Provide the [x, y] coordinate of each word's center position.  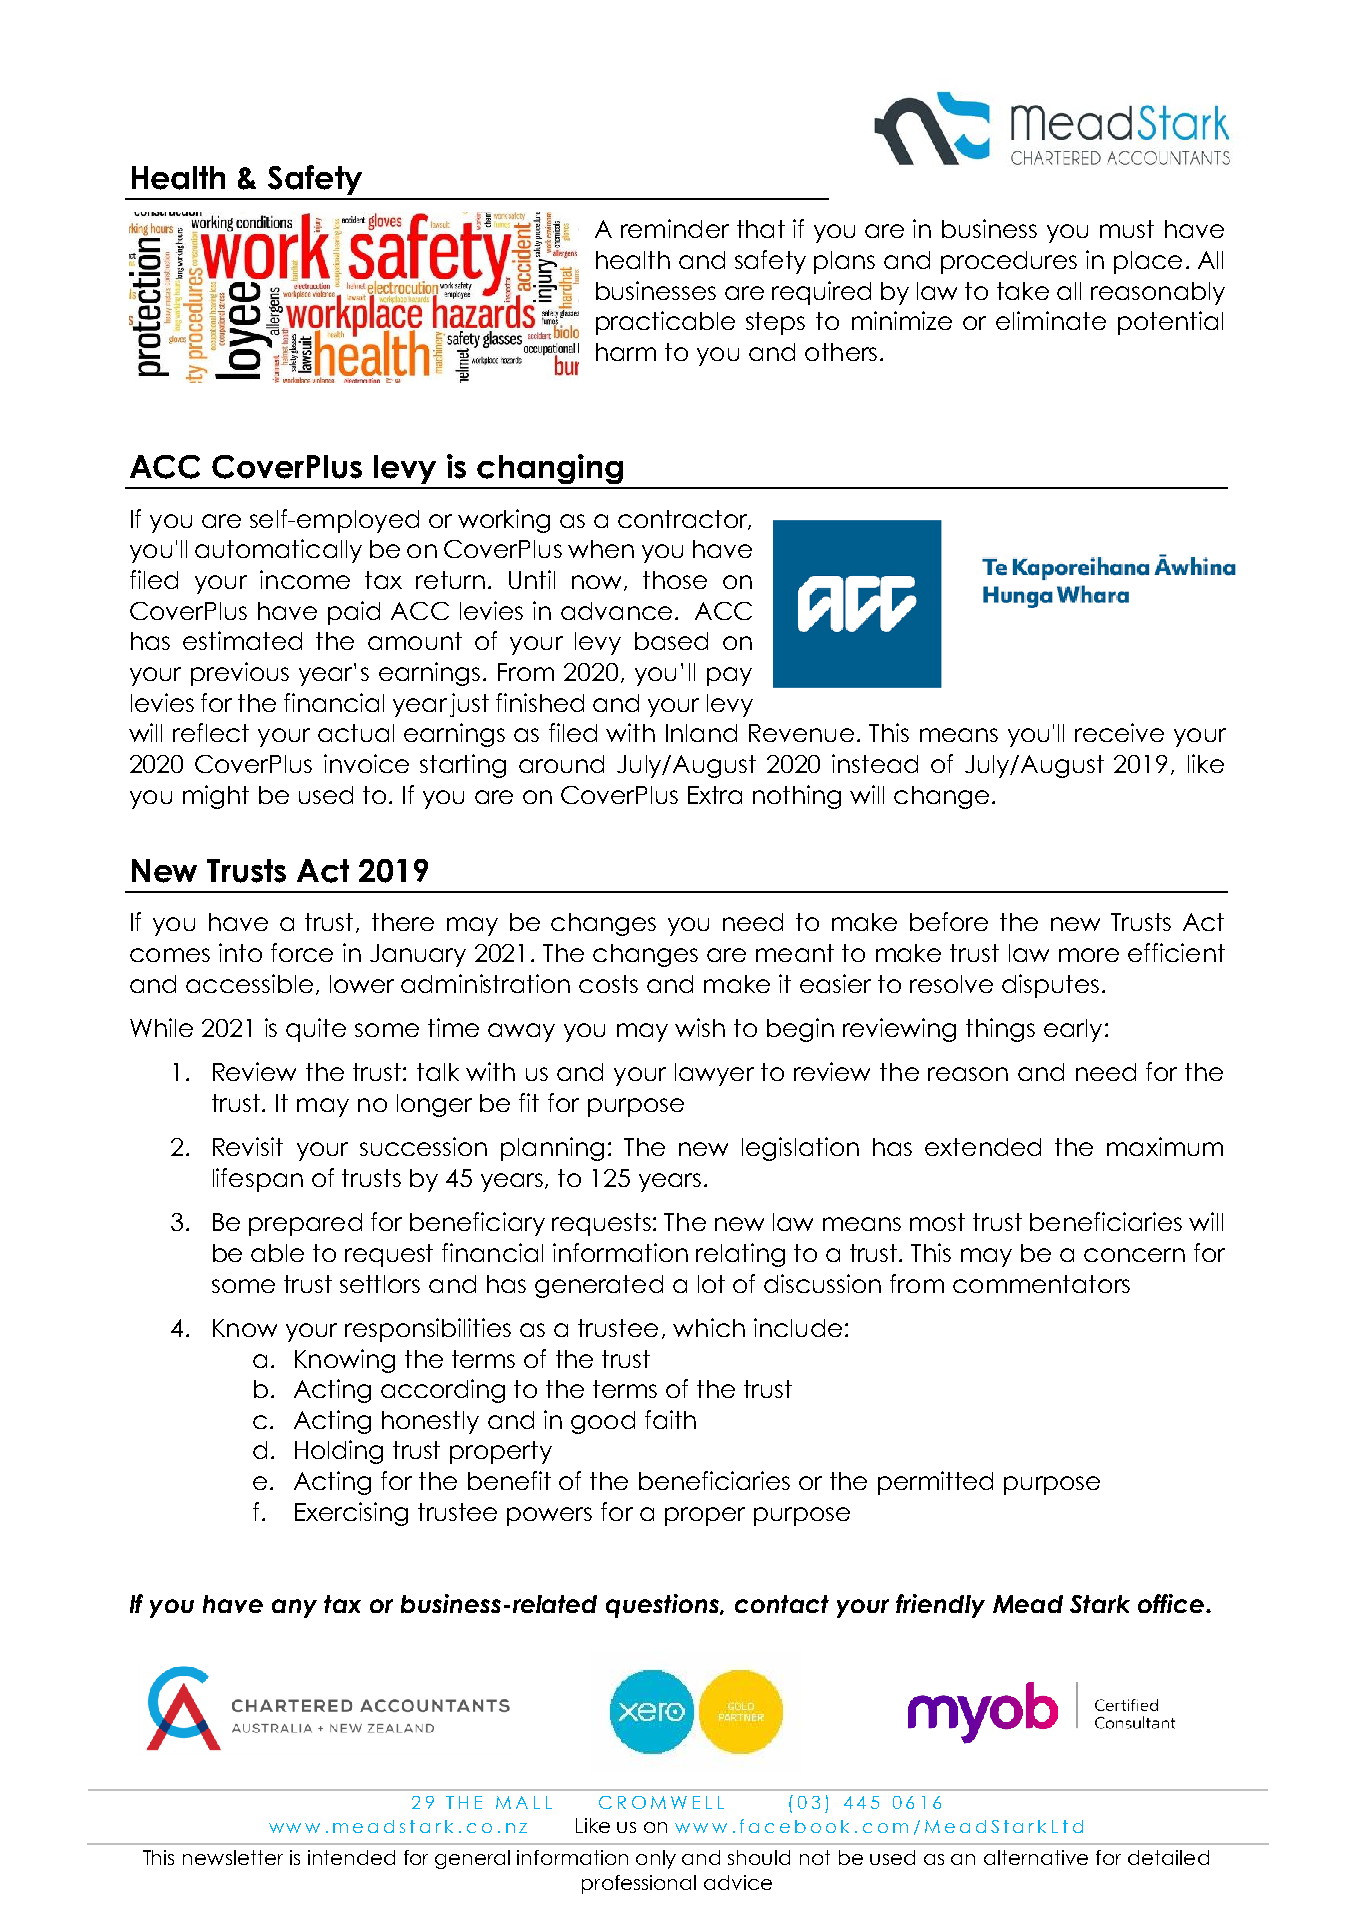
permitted [935, 1483]
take [1023, 291]
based [671, 641]
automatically [278, 551]
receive [1119, 732]
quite [316, 1030]
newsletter [233, 1857]
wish [700, 1027]
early [1073, 1030]
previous [240, 674]
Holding [339, 1452]
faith [670, 1419]
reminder [675, 228]
